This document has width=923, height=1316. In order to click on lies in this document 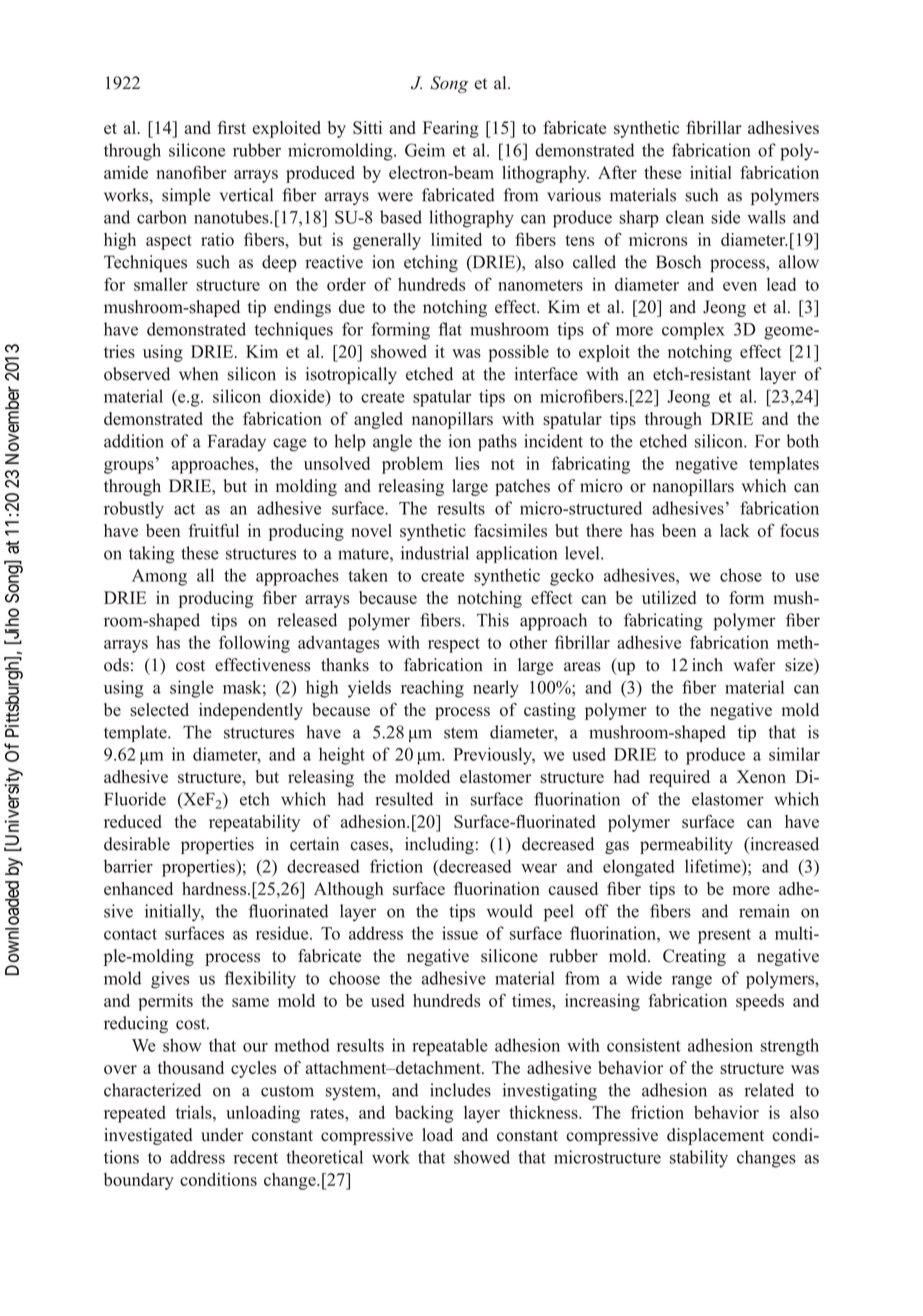, I will do `click(467, 463)`.
